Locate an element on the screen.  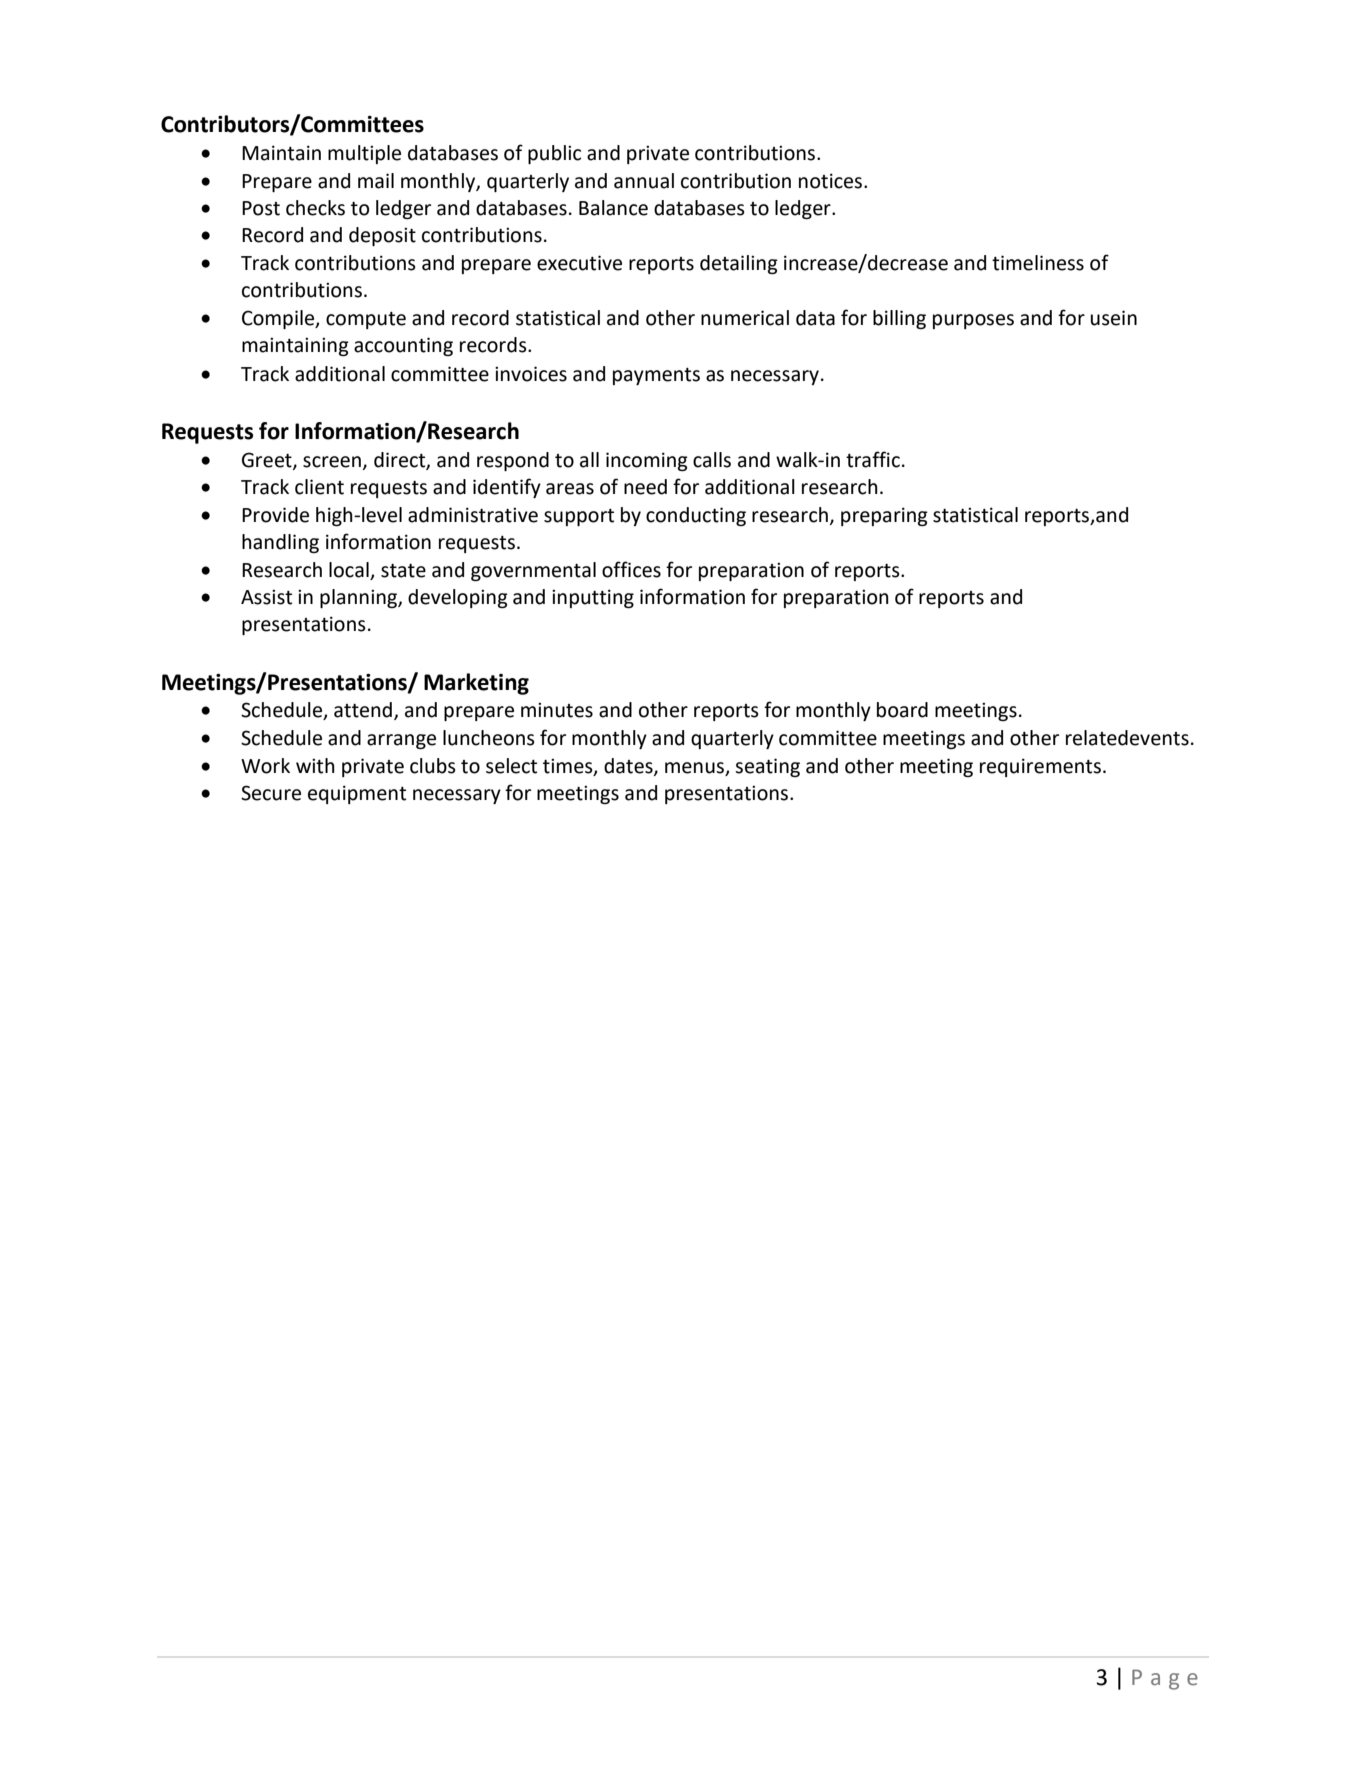
notices is located at coordinates (830, 181).
